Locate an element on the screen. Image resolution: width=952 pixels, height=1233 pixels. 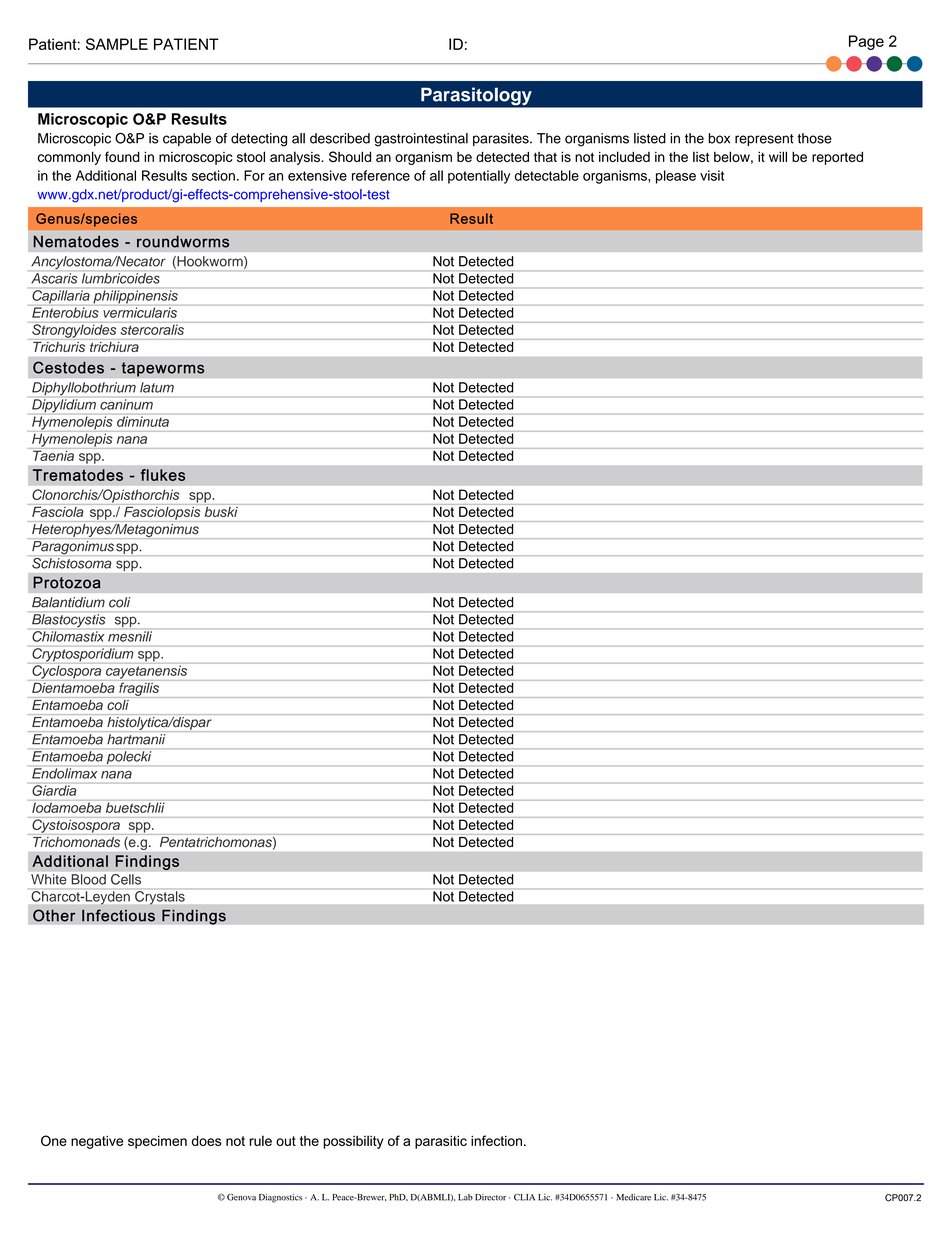
visit is located at coordinates (712, 175).
